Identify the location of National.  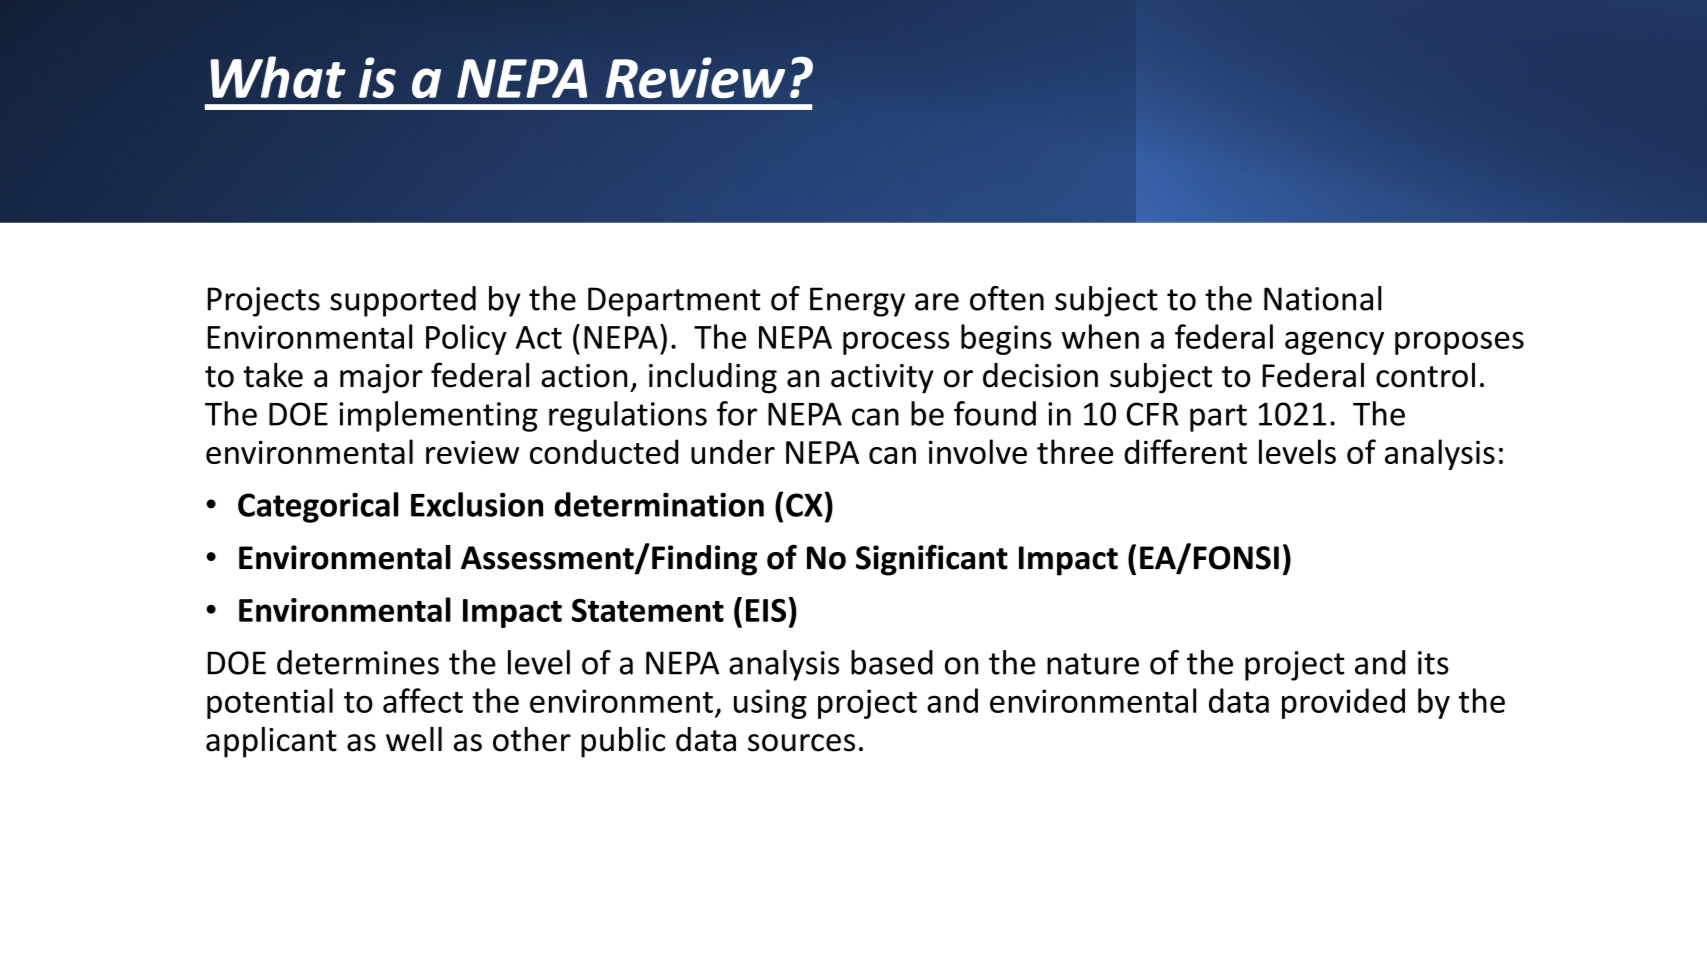
(1323, 298).
